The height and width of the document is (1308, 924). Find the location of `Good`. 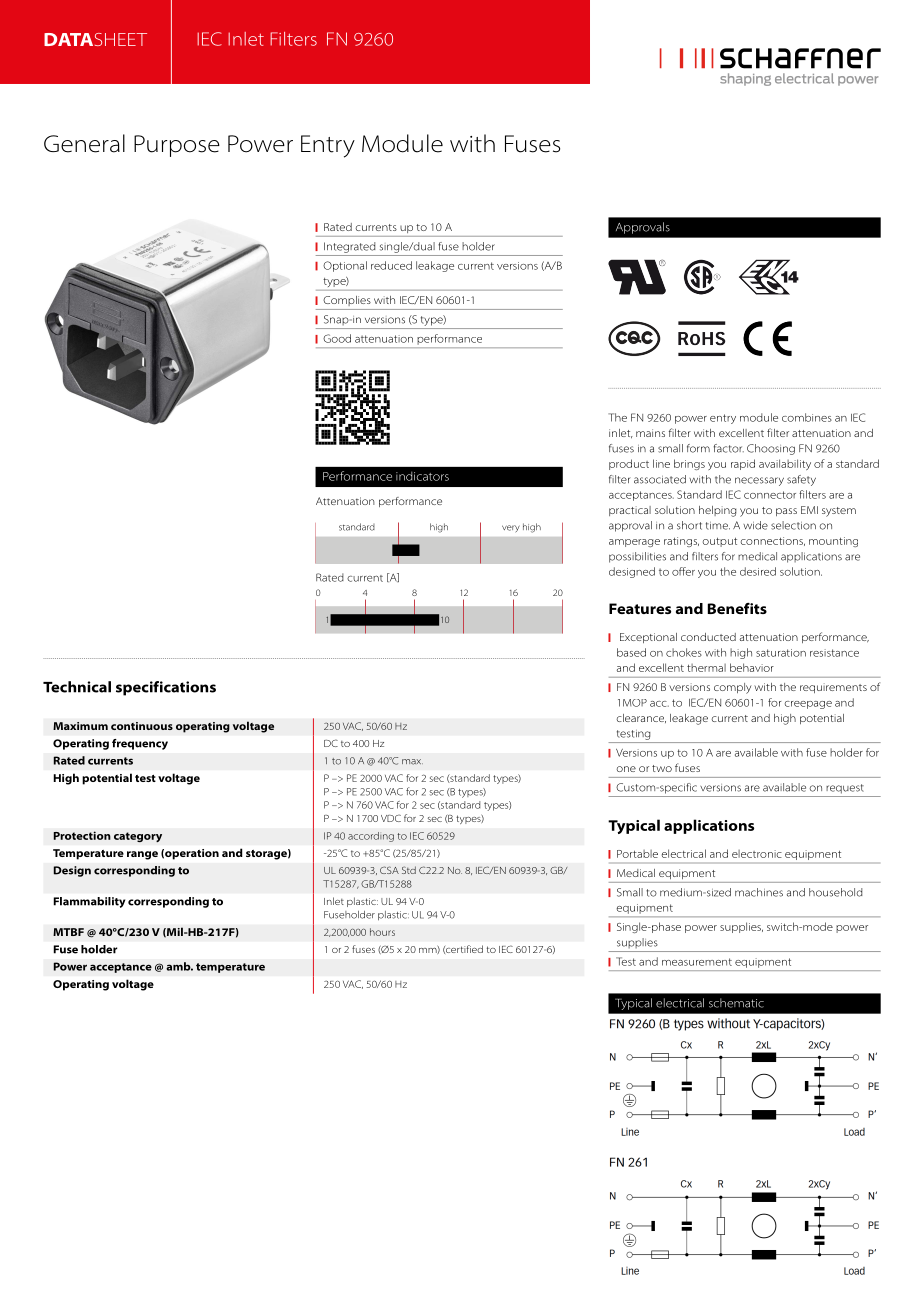

Good is located at coordinates (337, 338).
